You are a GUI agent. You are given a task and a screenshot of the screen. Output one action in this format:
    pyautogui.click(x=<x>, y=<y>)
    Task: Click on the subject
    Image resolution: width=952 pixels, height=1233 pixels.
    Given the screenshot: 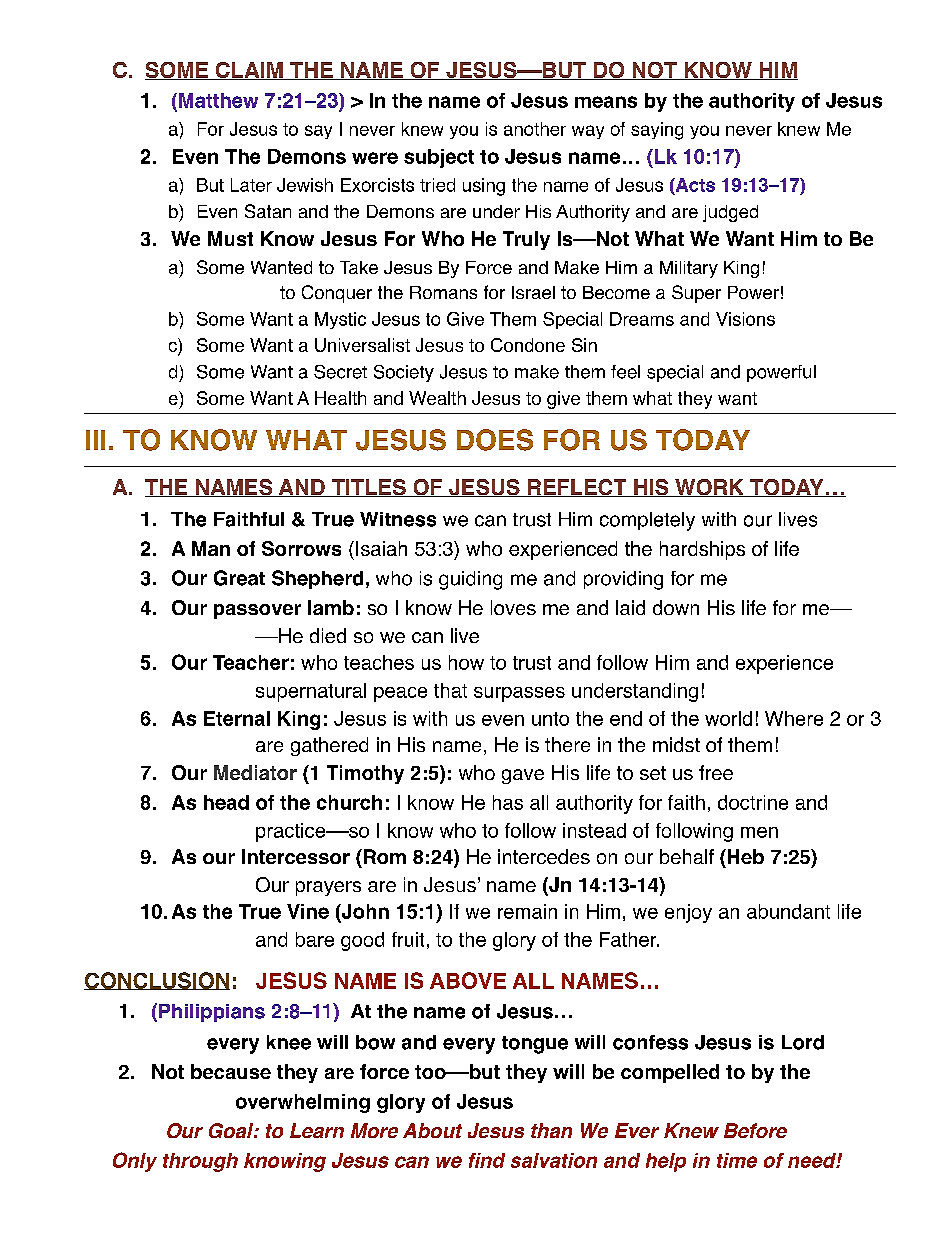 What is the action you would take?
    pyautogui.click(x=439, y=158)
